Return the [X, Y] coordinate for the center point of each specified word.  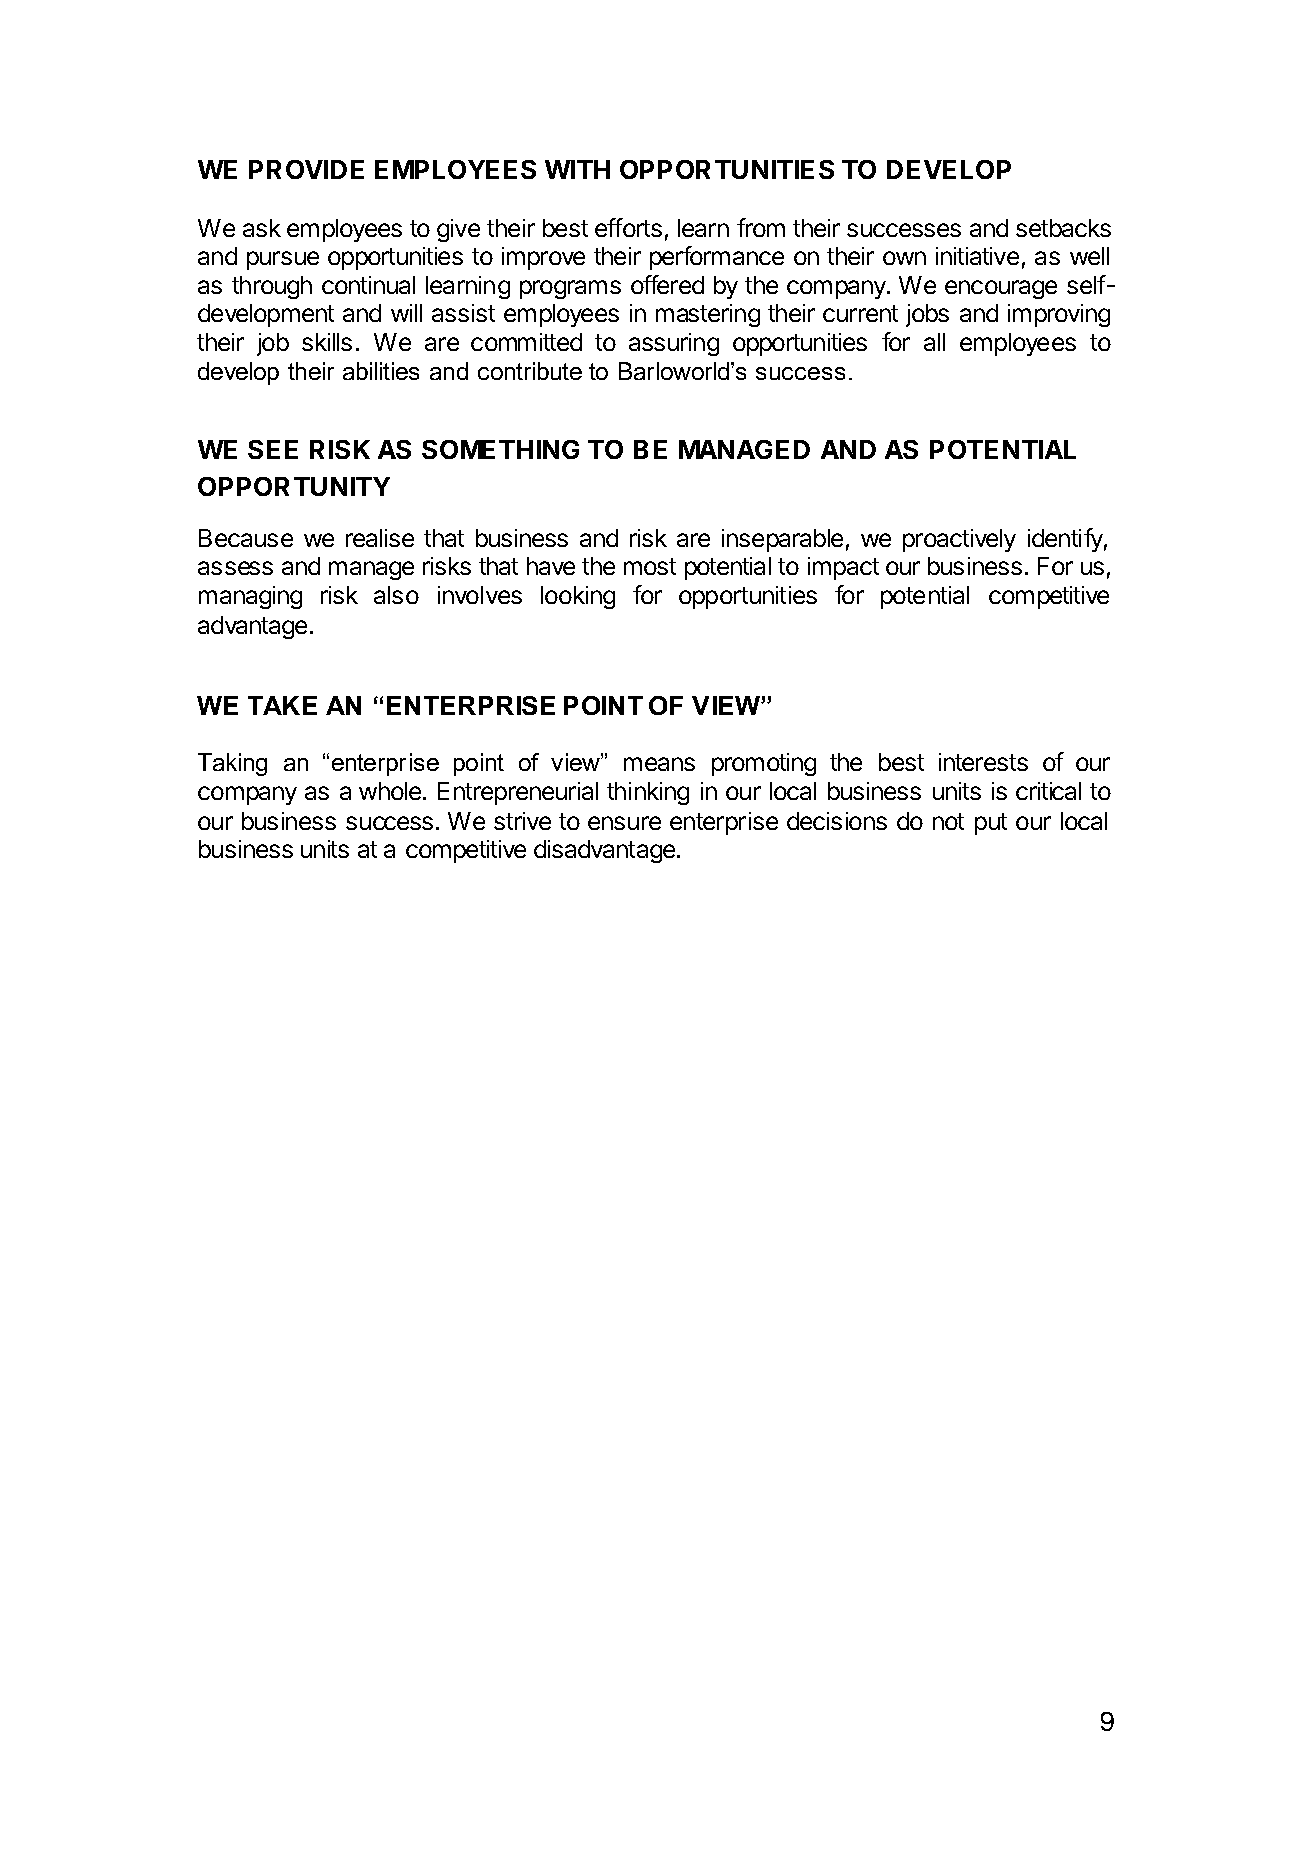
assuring [674, 344]
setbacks [1063, 228]
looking [578, 597]
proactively [959, 540]
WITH [577, 169]
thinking [648, 793]
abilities [381, 371]
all [934, 342]
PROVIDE [306, 169]
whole [390, 791]
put [991, 824]
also [396, 595]
